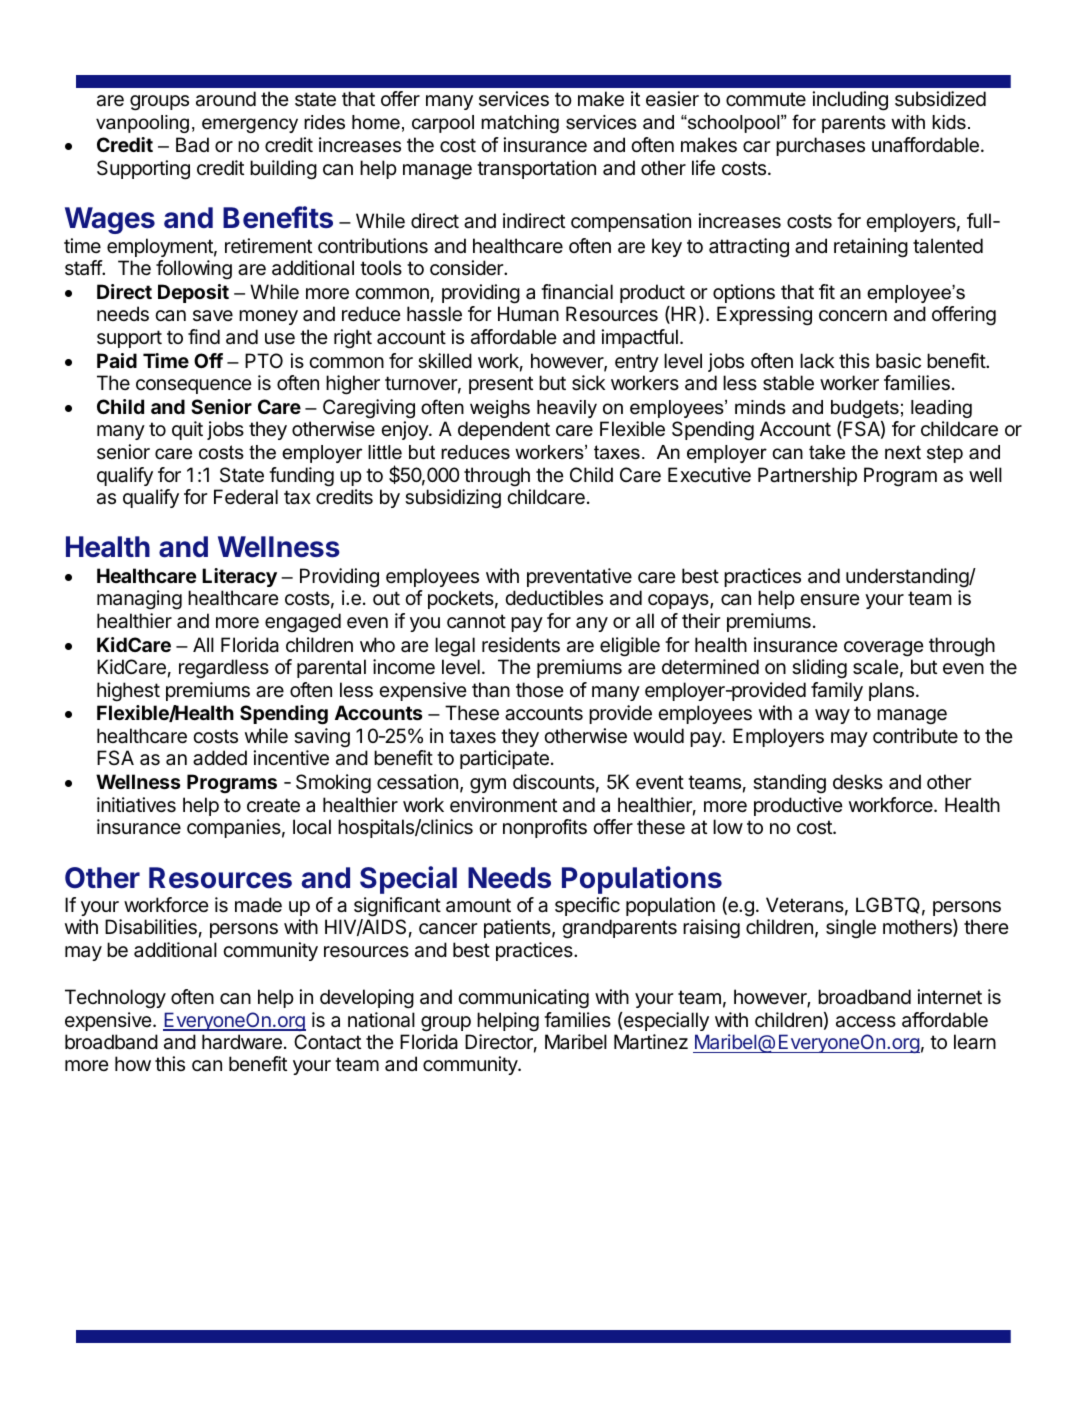 The width and height of the screenshot is (1088, 1408). What do you see at coordinates (523, 999) in the screenshot?
I see `communicating` at bounding box center [523, 999].
